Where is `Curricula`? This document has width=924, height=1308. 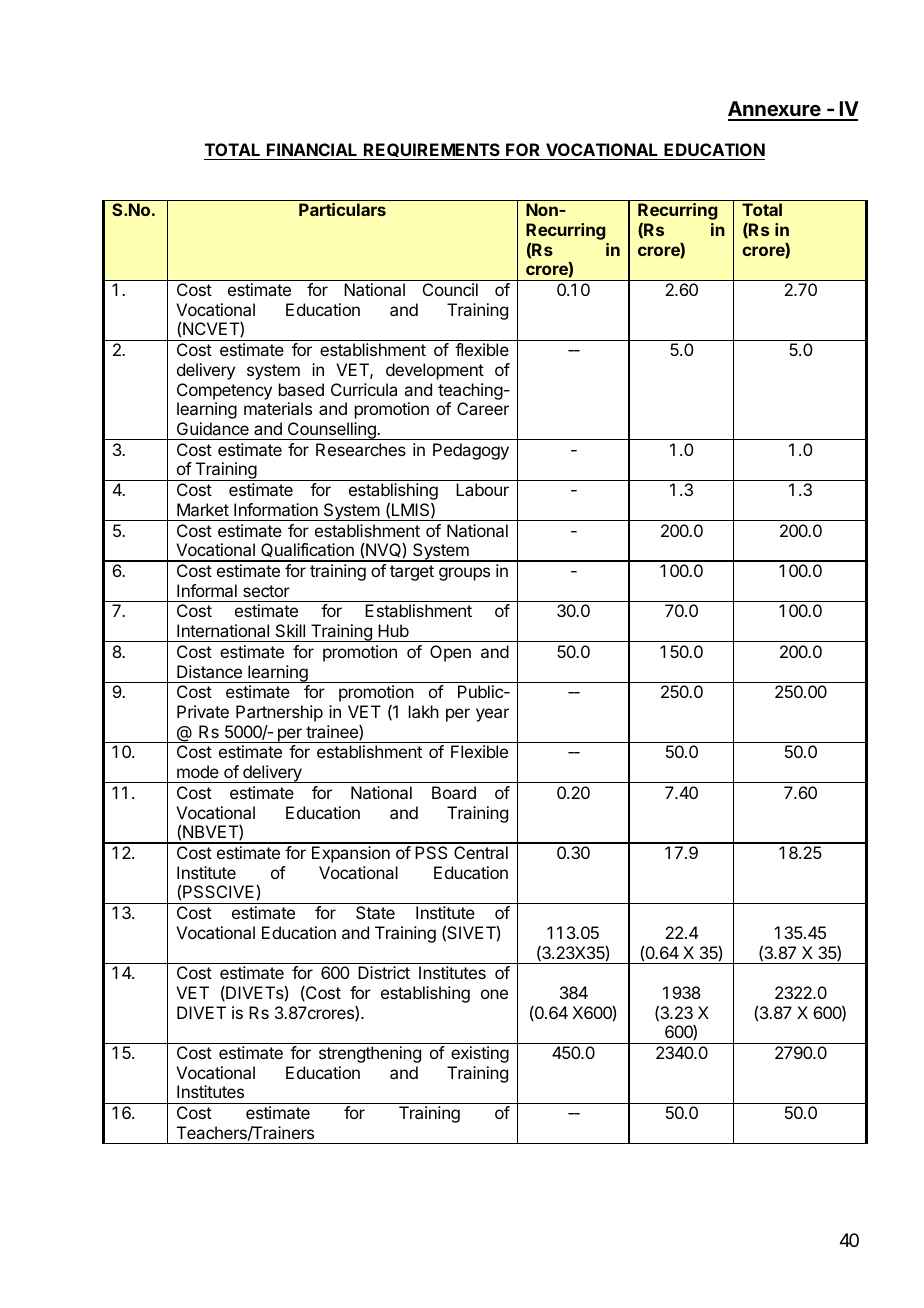
Curricula is located at coordinates (364, 389).
